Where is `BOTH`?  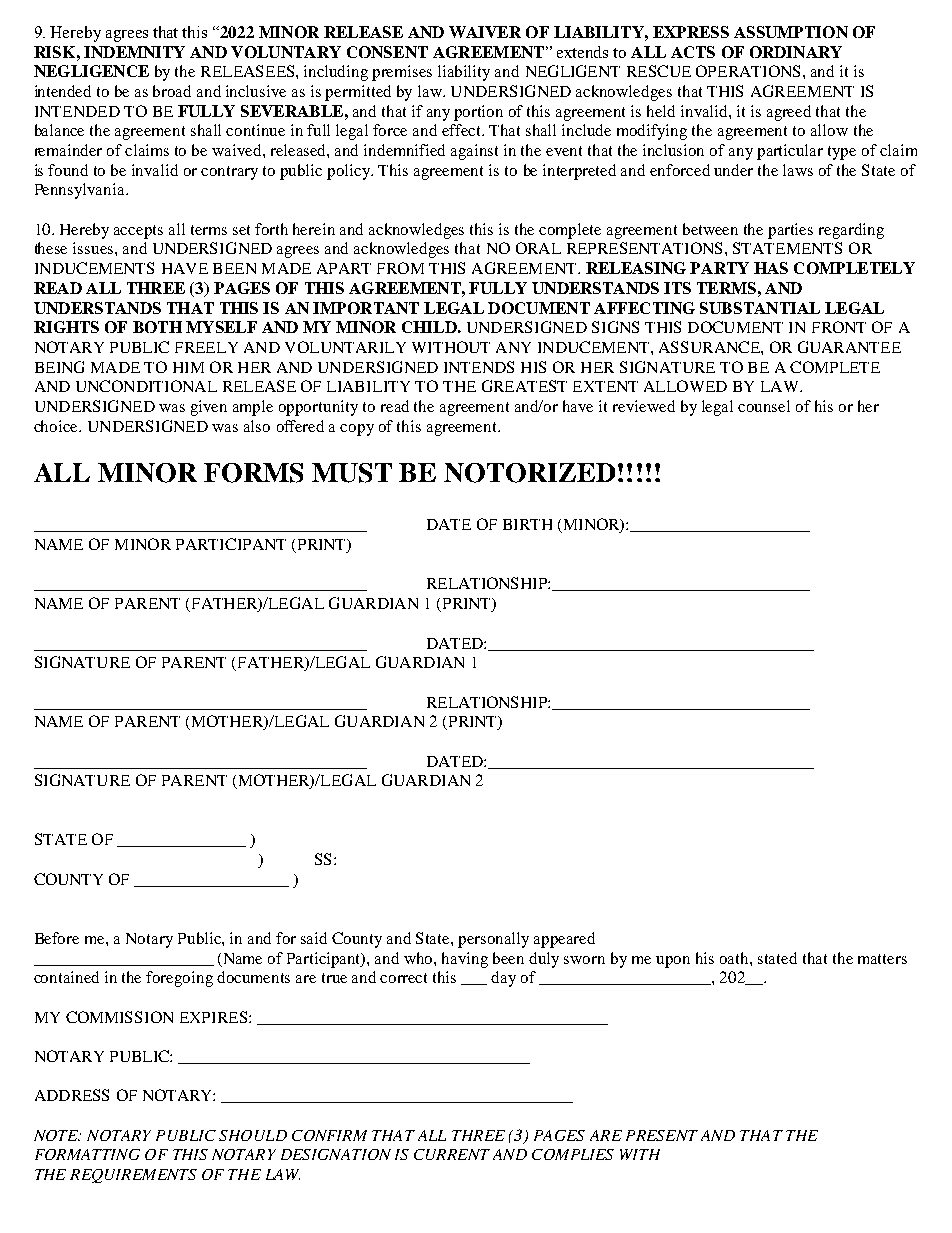
BOTH is located at coordinates (157, 327).
